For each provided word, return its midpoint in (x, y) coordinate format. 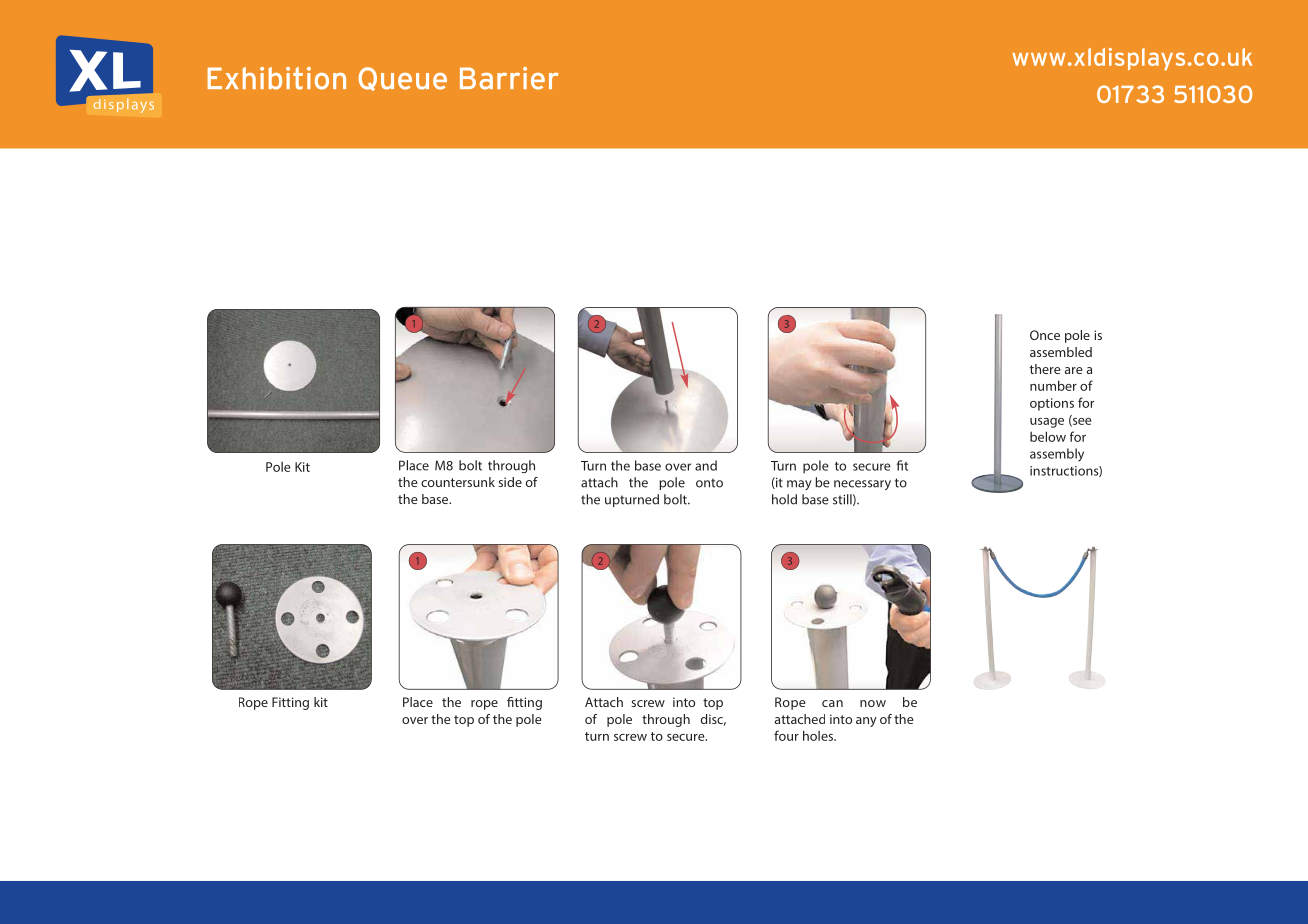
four (786, 735)
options (1052, 404)
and (706, 465)
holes (819, 735)
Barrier (509, 78)
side (510, 482)
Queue (402, 79)
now (873, 703)
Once (1045, 335)
